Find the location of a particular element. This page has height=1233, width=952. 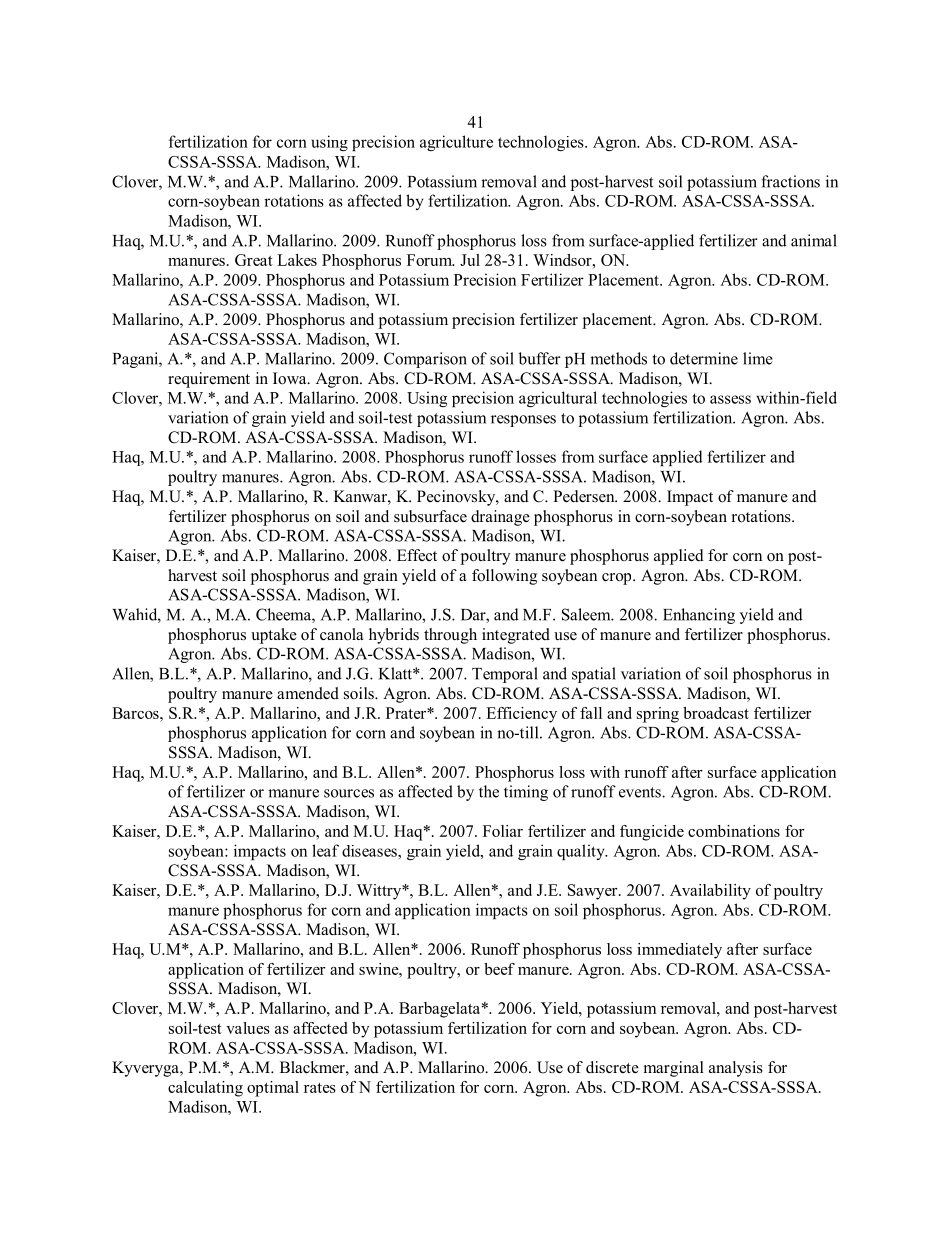

responses is located at coordinates (523, 421).
